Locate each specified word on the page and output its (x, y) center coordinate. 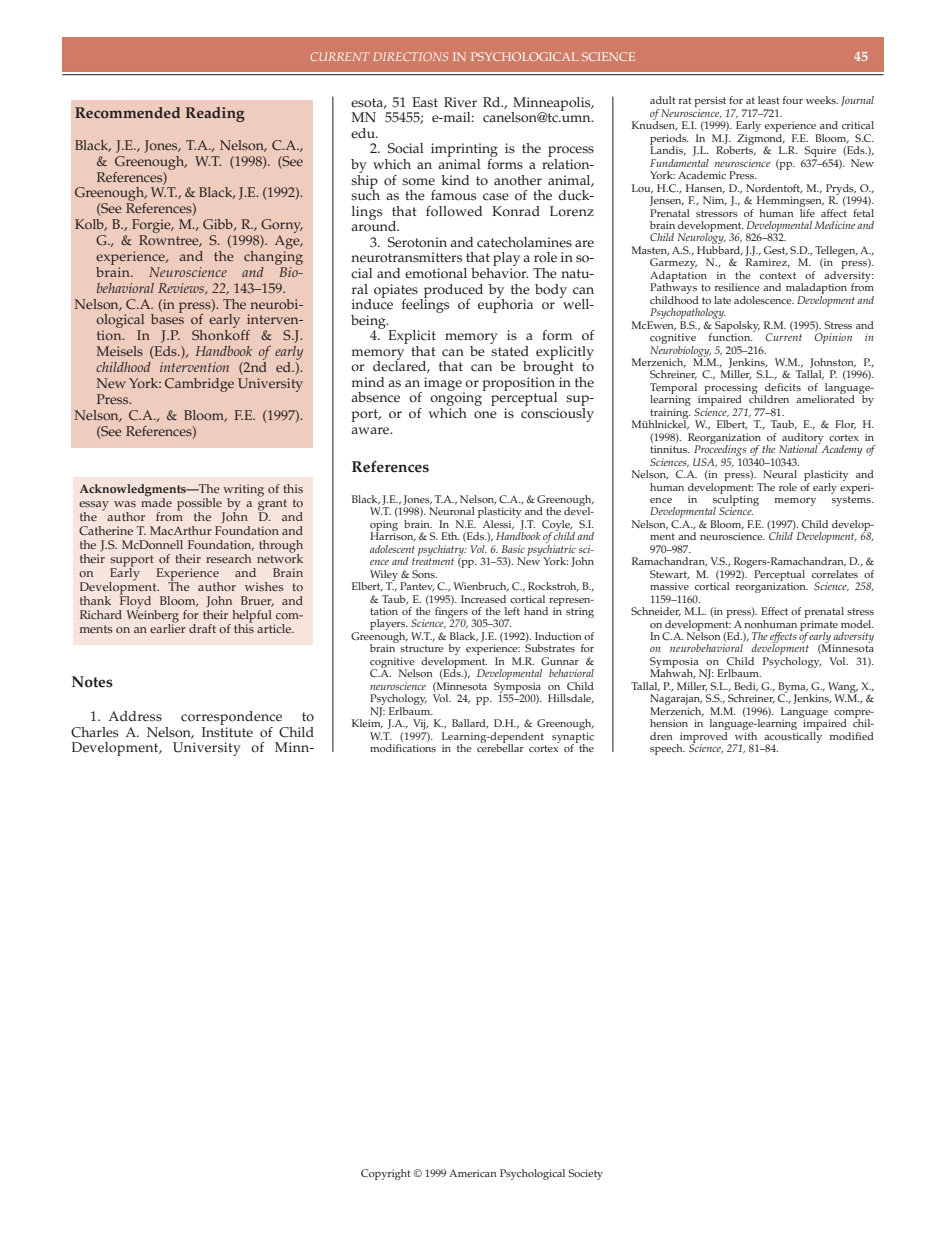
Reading (215, 114)
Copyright (386, 1174)
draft (202, 628)
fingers (451, 614)
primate (819, 626)
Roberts (736, 150)
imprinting (464, 151)
